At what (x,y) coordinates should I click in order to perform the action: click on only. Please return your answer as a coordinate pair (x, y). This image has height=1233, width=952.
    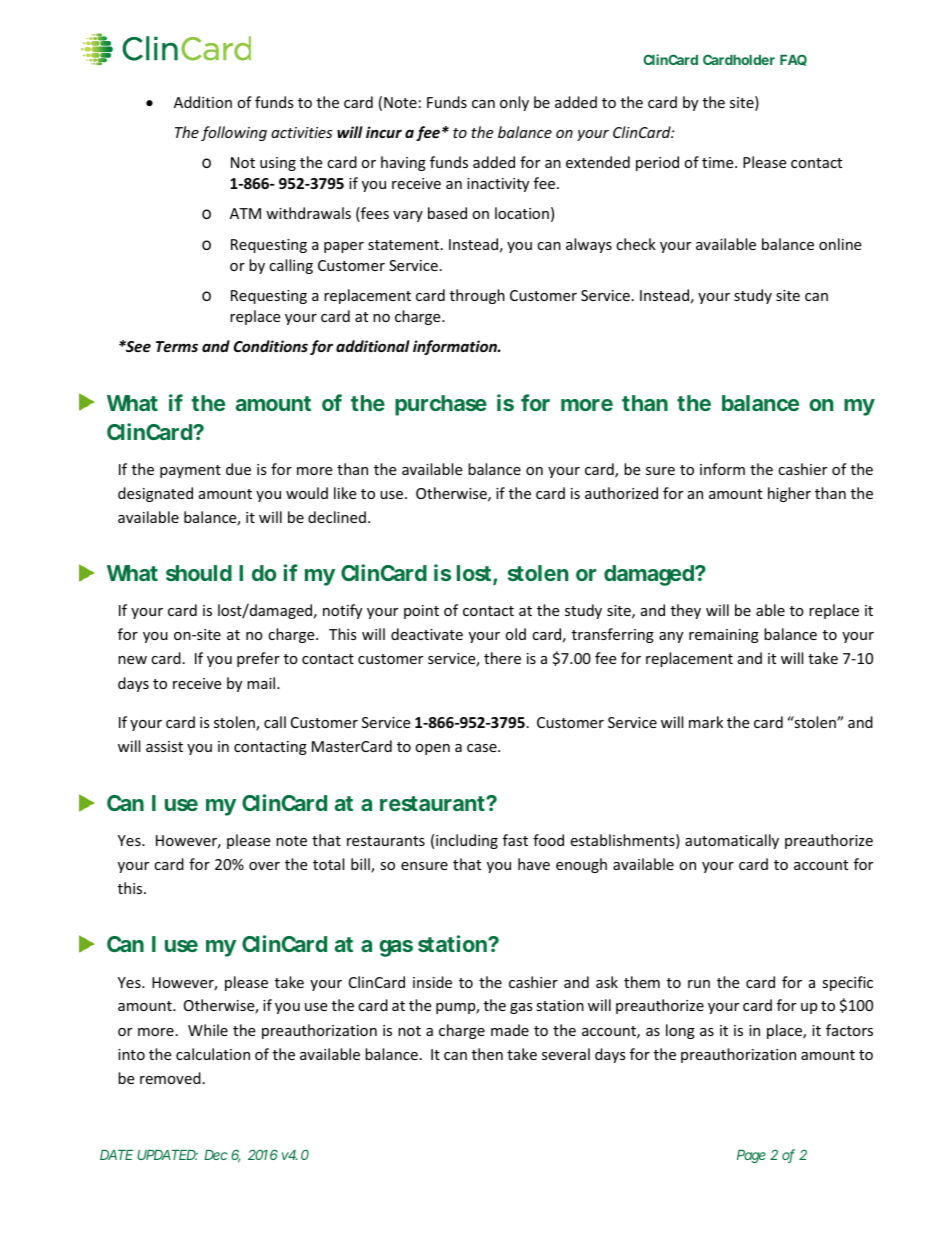
    Looking at the image, I should click on (514, 103).
